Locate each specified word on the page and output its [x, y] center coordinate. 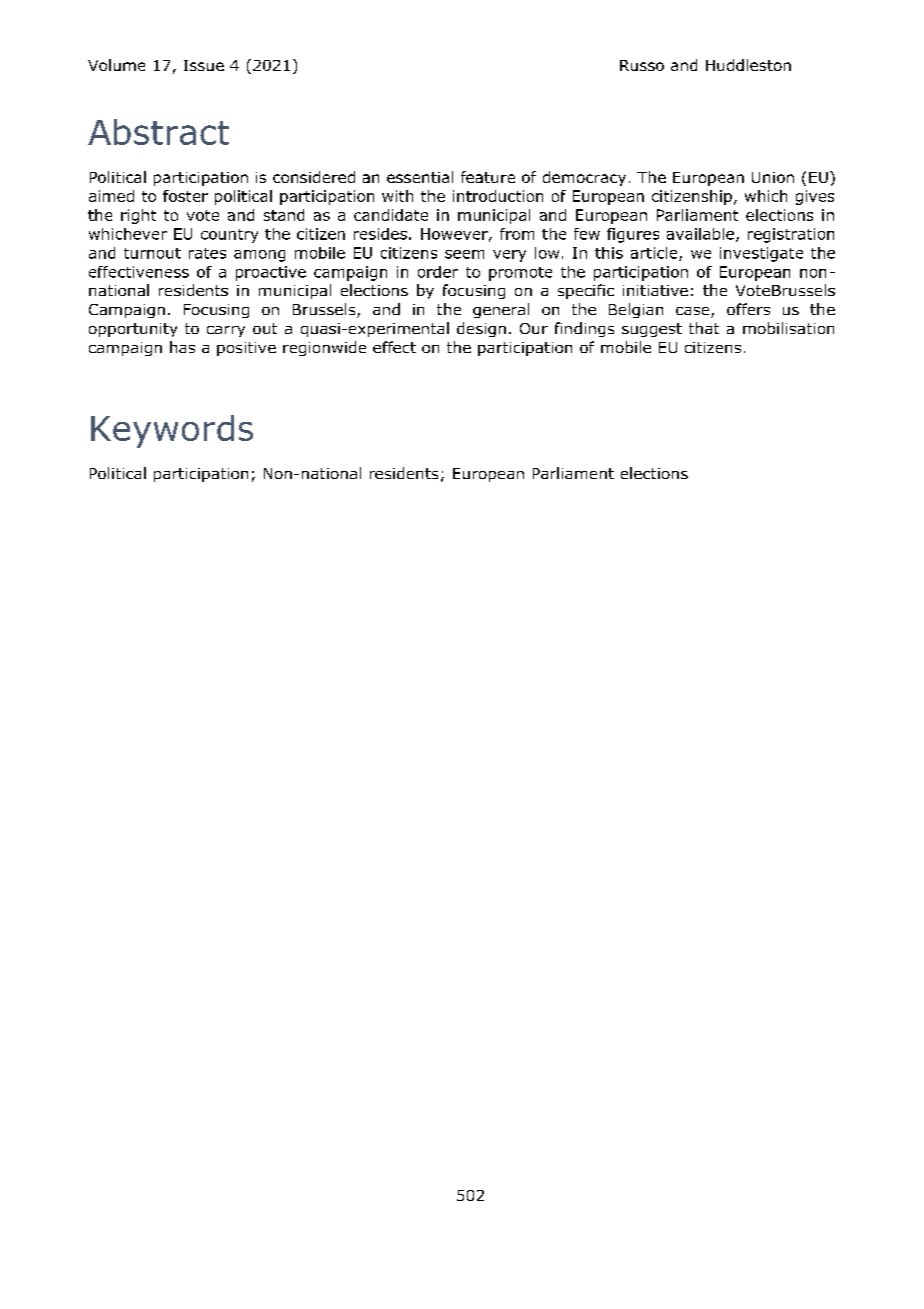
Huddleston [748, 65]
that [704, 328]
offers [748, 309]
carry [226, 331]
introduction [498, 196]
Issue [204, 65]
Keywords [172, 431]
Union [773, 177]
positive [246, 349]
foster [185, 196]
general [501, 310]
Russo [642, 65]
